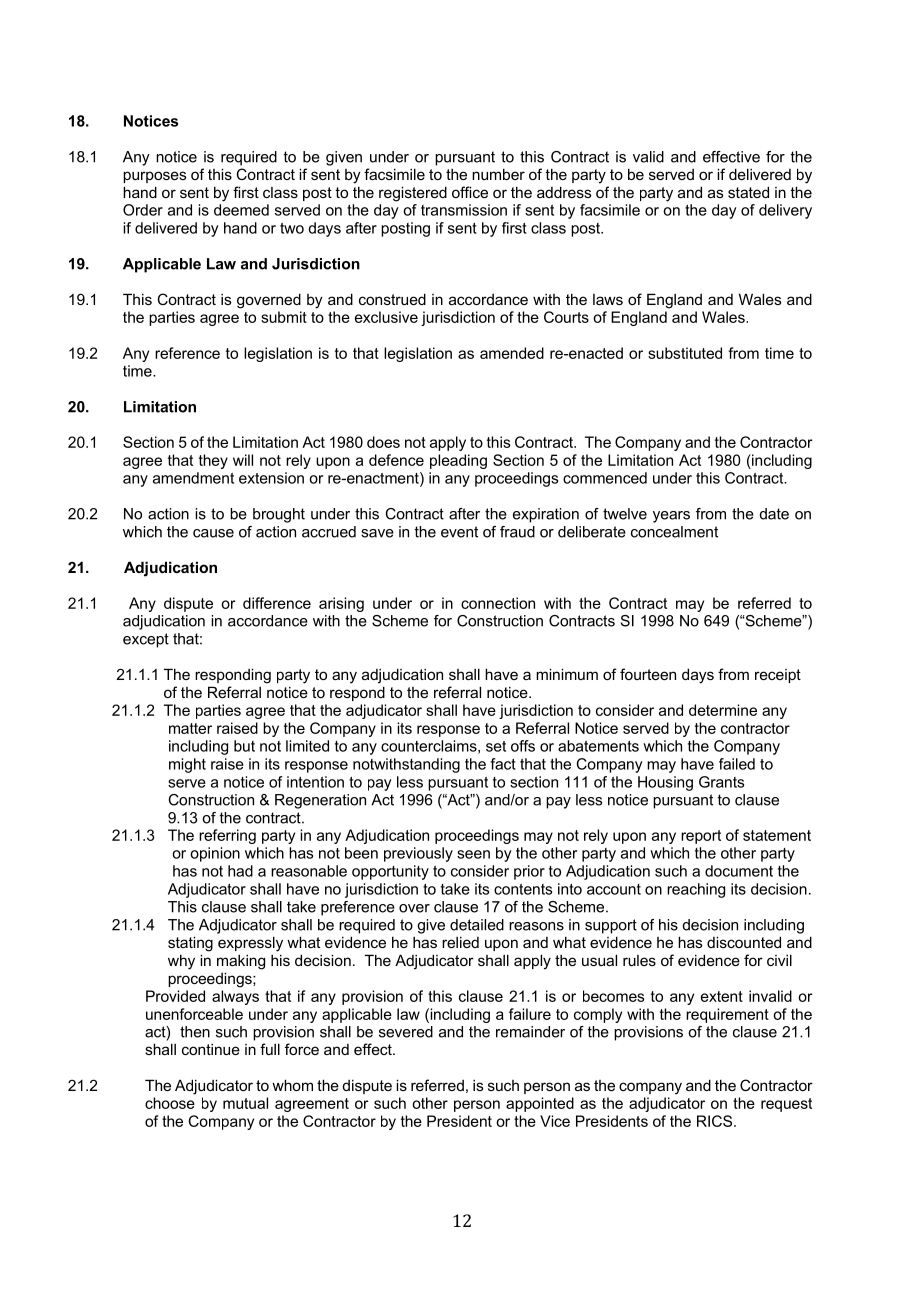 The height and width of the image is (1308, 924). I want to click on fourteen, so click(648, 674).
